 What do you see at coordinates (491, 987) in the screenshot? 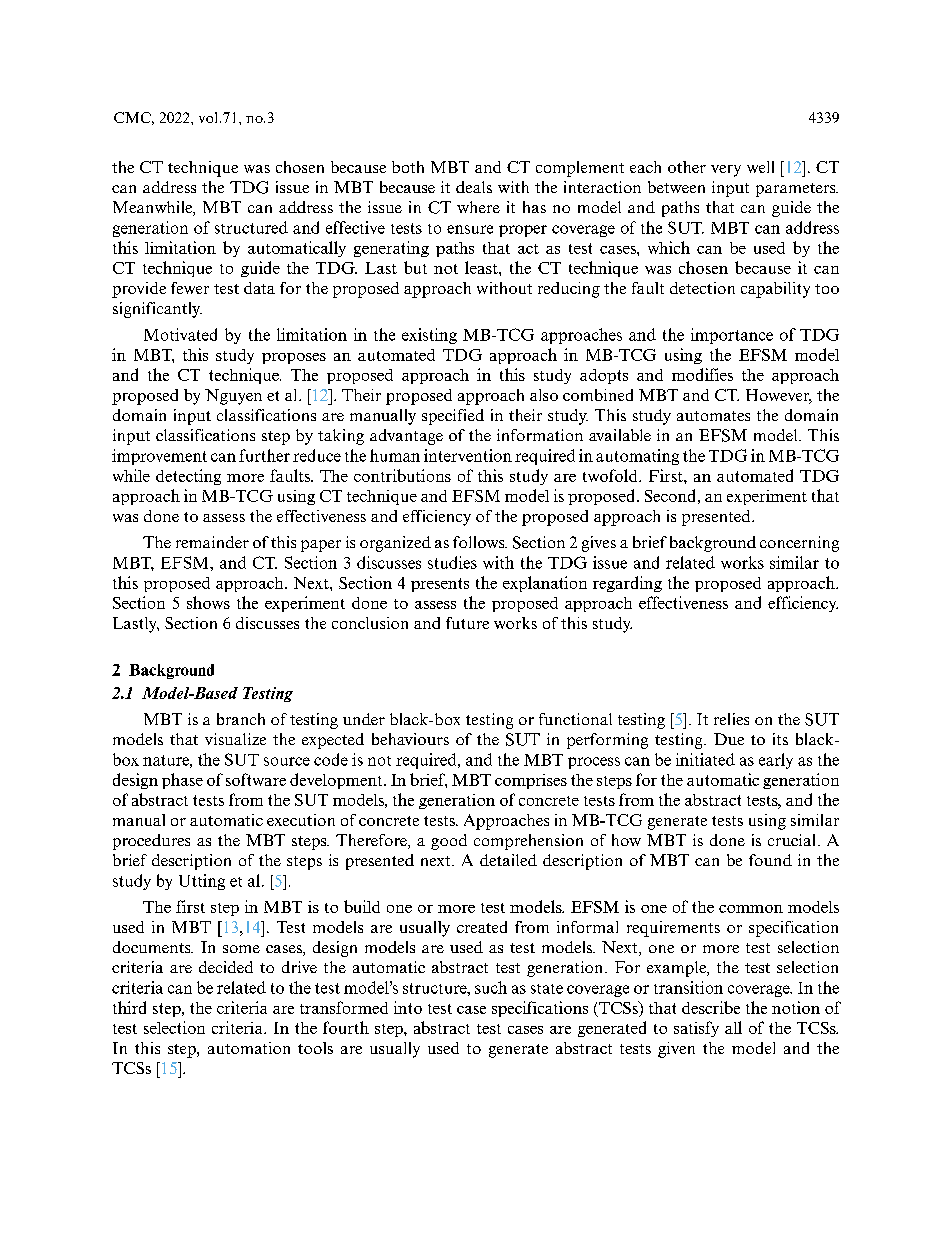
I see `such` at bounding box center [491, 987].
